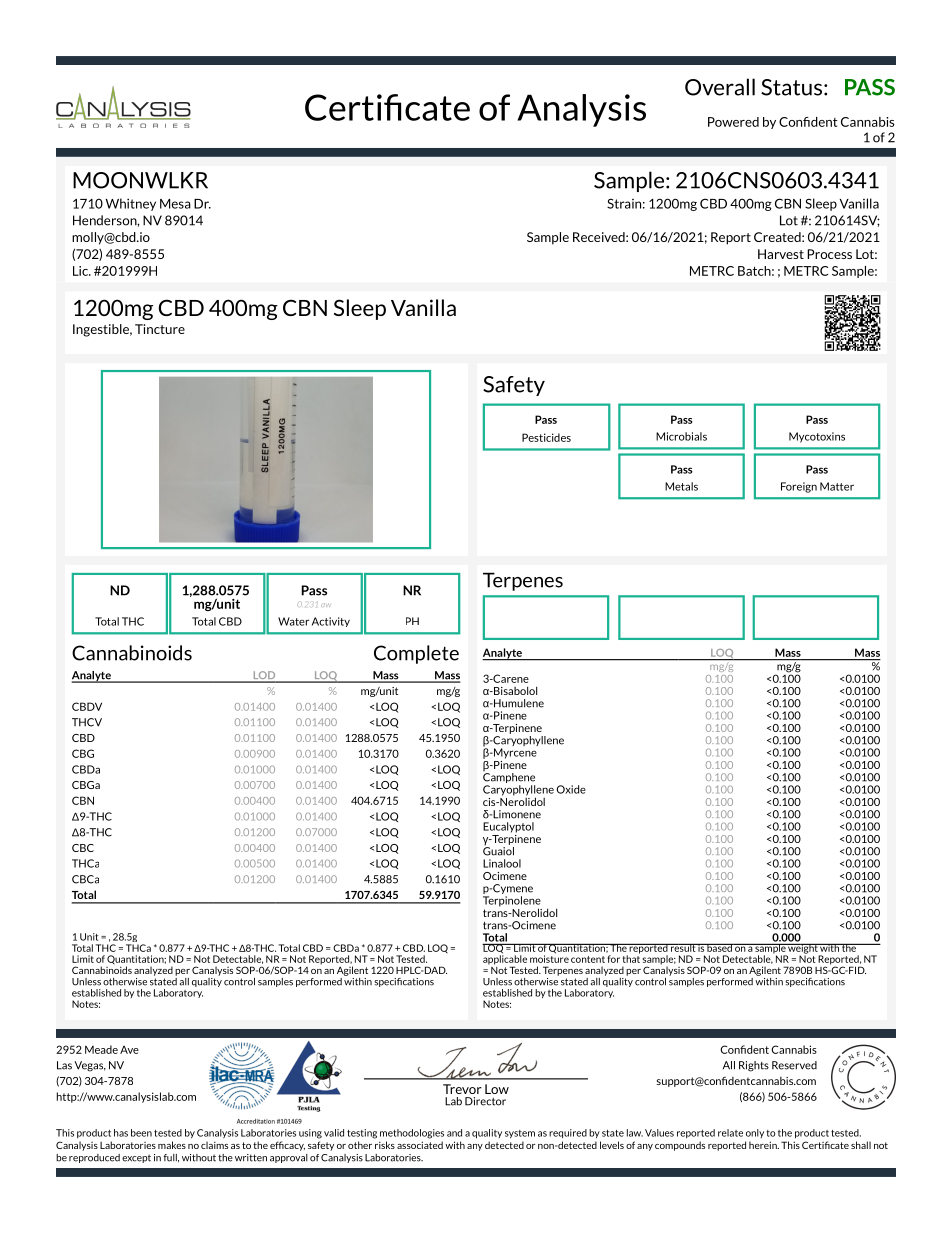 The image size is (952, 1233). What do you see at coordinates (264, 676) in the screenshot?
I see `LOD` at bounding box center [264, 676].
